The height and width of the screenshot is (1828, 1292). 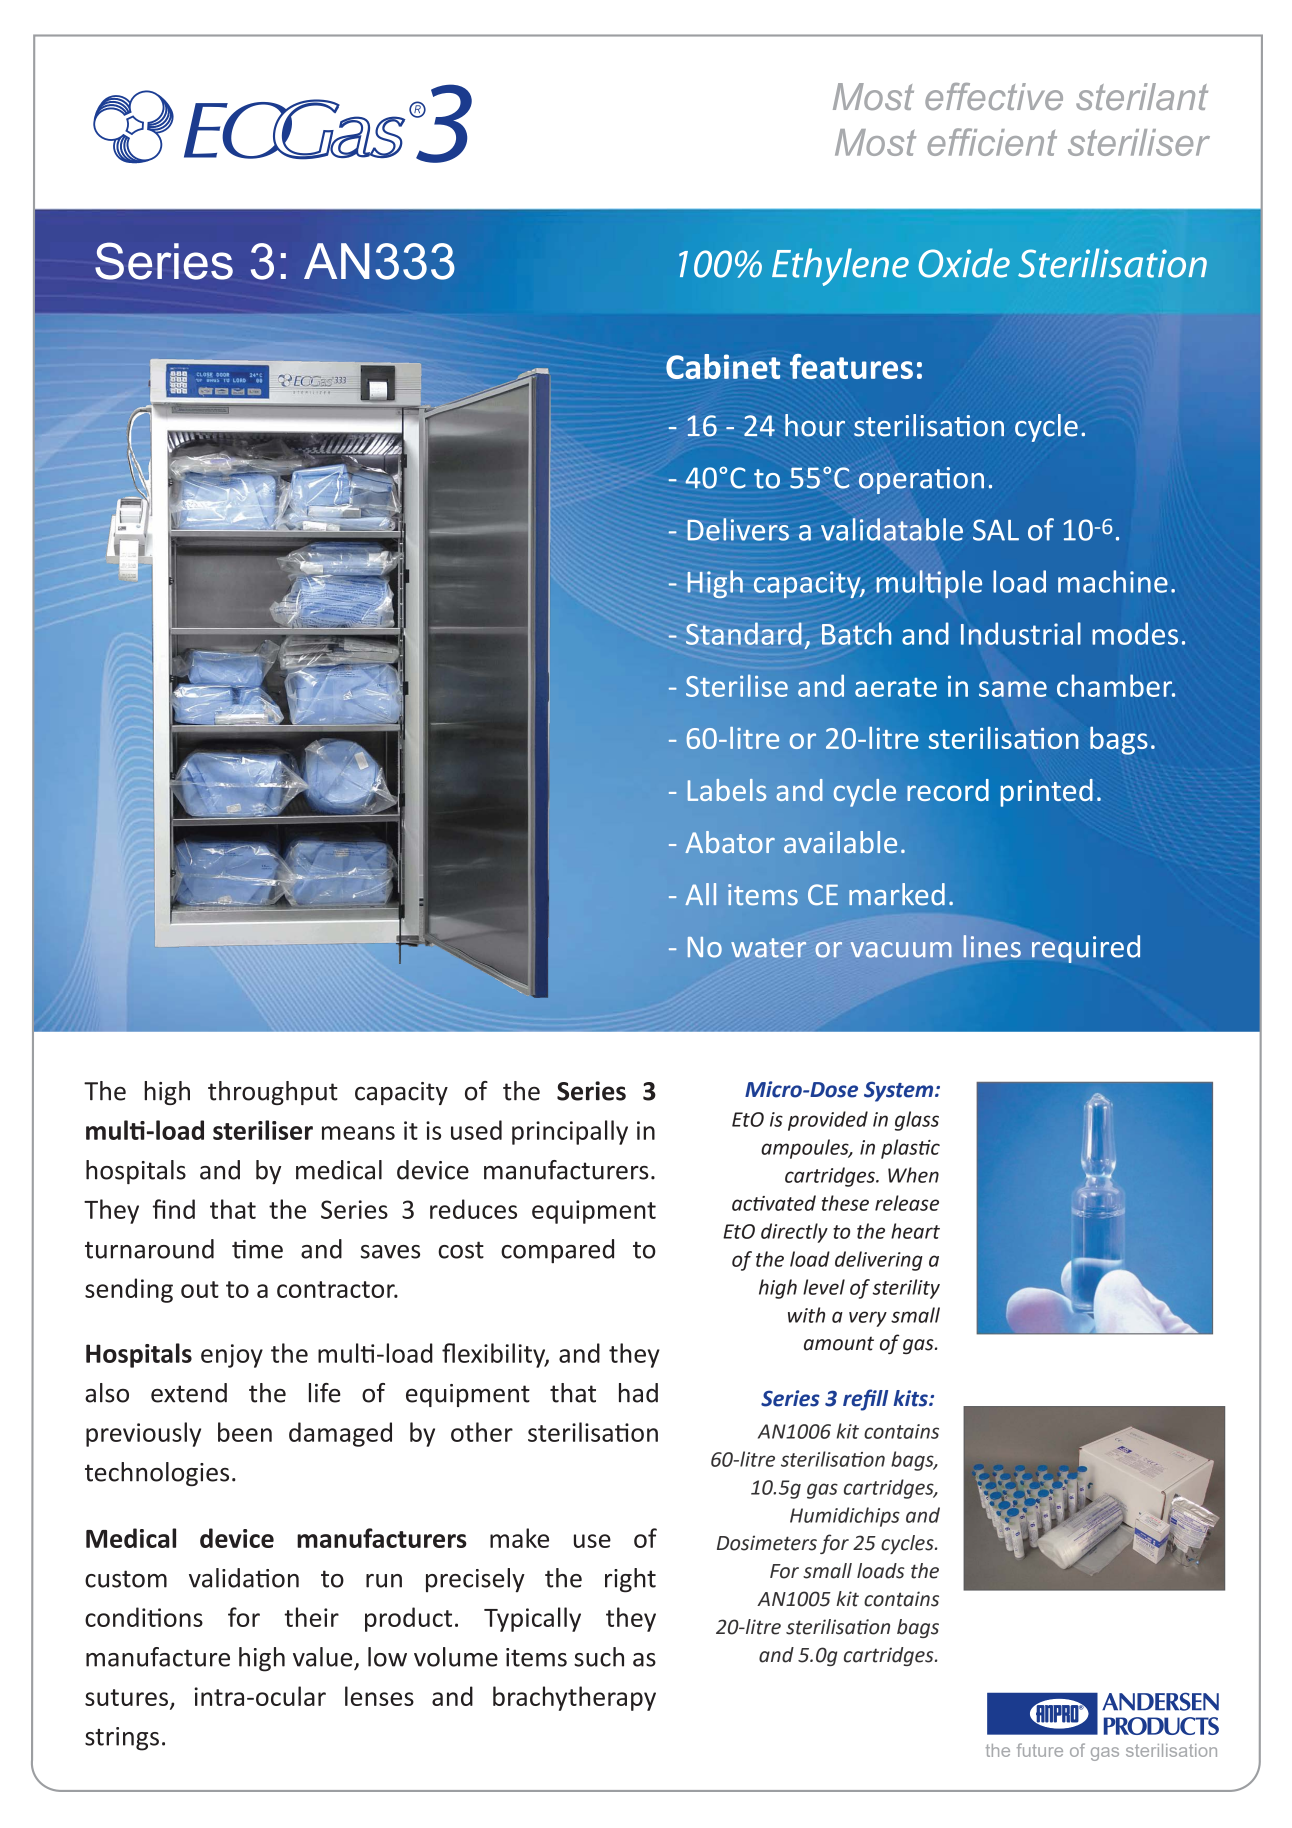 What do you see at coordinates (851, 366) in the screenshot?
I see `features` at bounding box center [851, 366].
